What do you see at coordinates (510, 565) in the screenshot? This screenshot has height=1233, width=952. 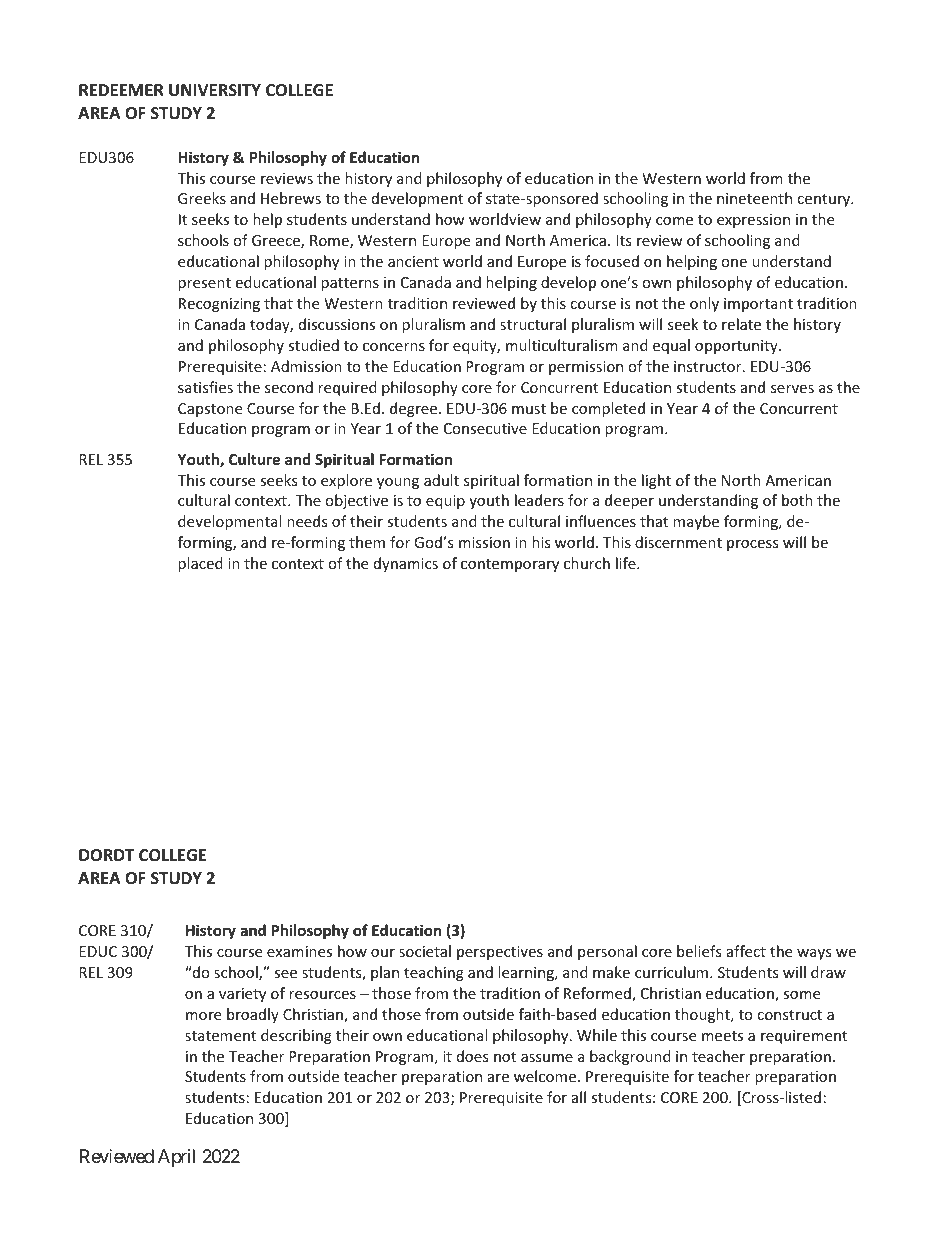 I see `contemporary` at bounding box center [510, 565].
